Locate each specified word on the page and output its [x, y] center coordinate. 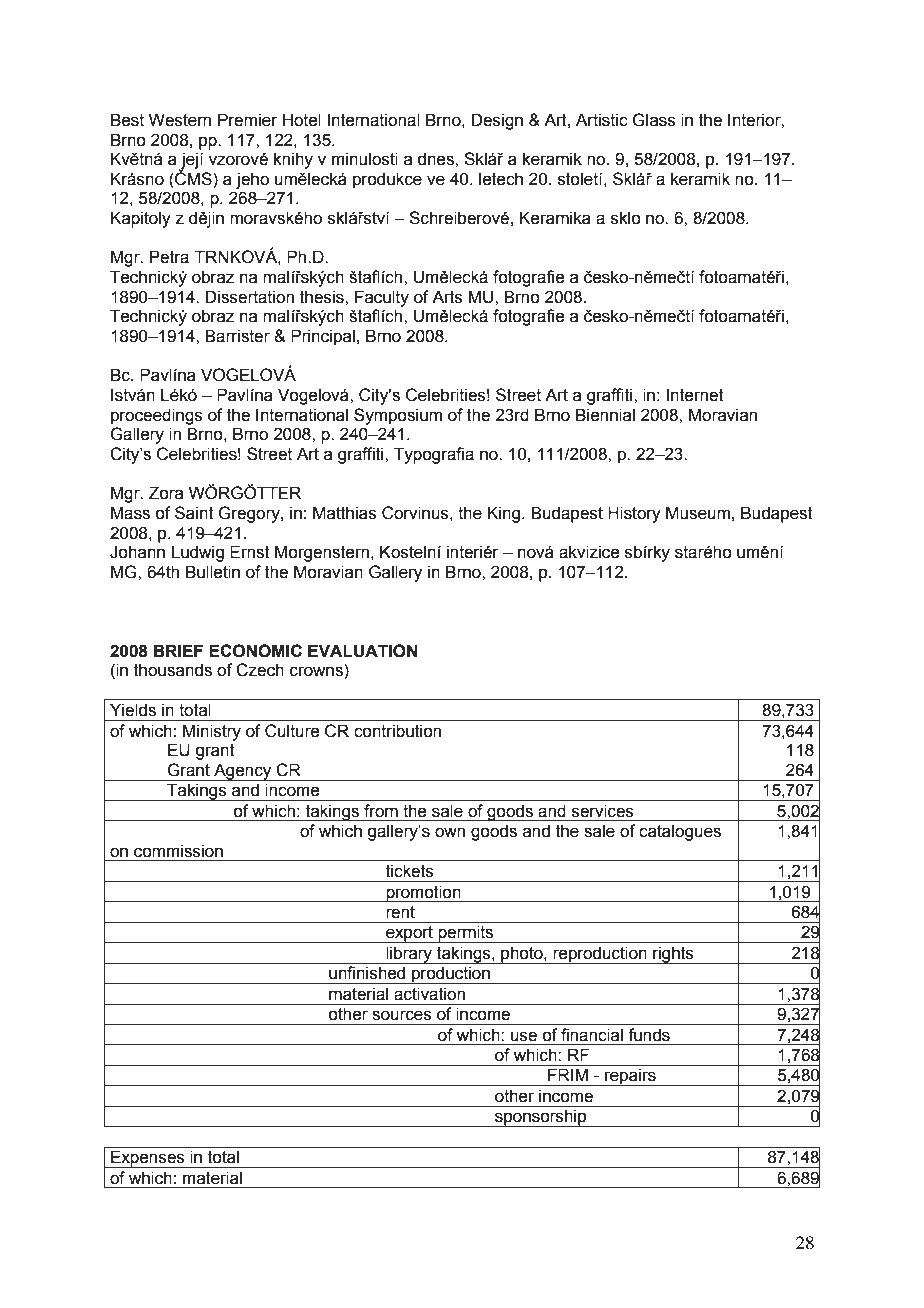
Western [180, 120]
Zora [166, 493]
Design [497, 121]
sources [402, 1015]
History [634, 514]
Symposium [398, 416]
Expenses [148, 1159]
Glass [654, 120]
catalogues [680, 832]
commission [178, 851]
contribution [397, 731]
